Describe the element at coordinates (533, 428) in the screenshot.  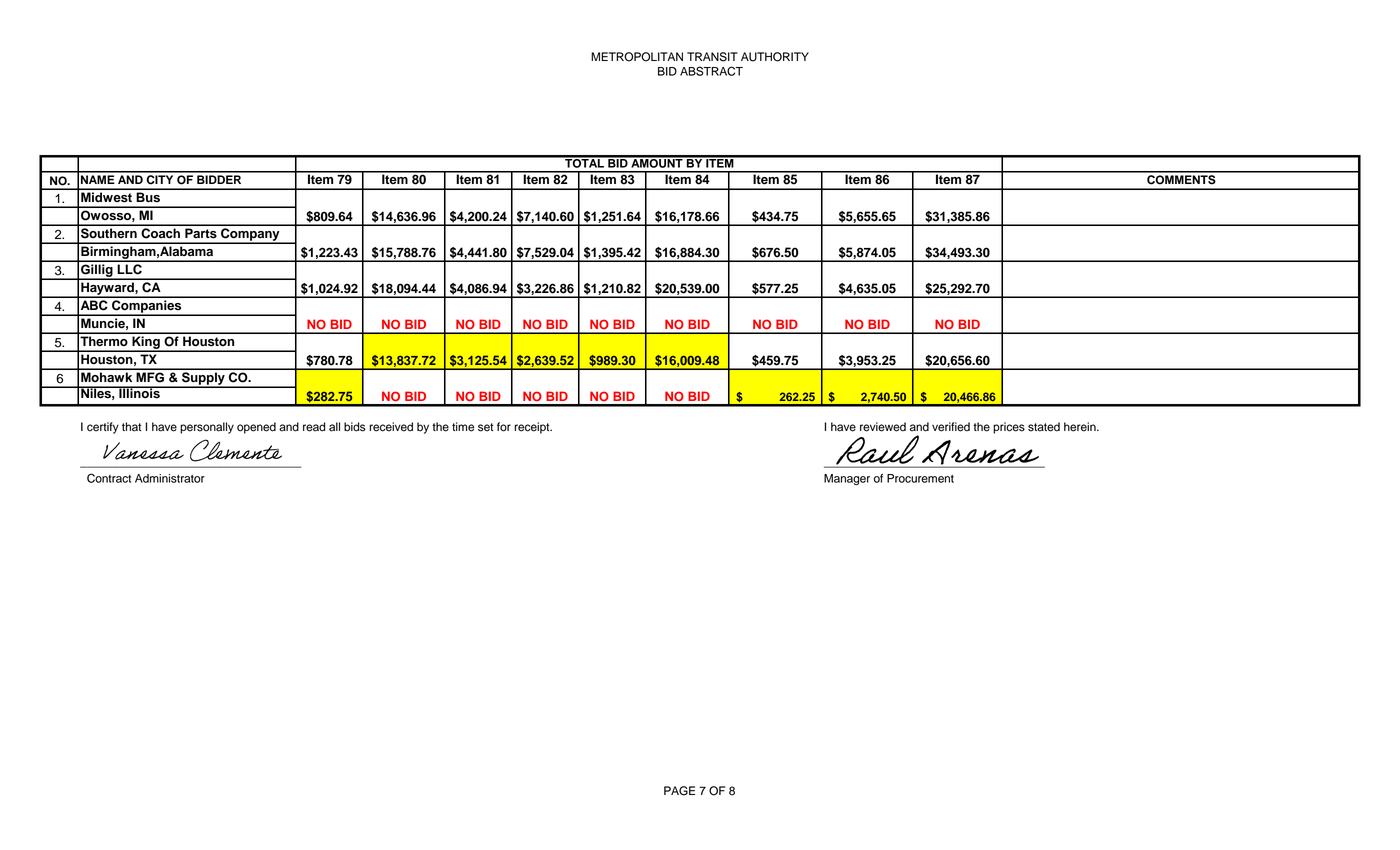
I see `receipt` at that location.
